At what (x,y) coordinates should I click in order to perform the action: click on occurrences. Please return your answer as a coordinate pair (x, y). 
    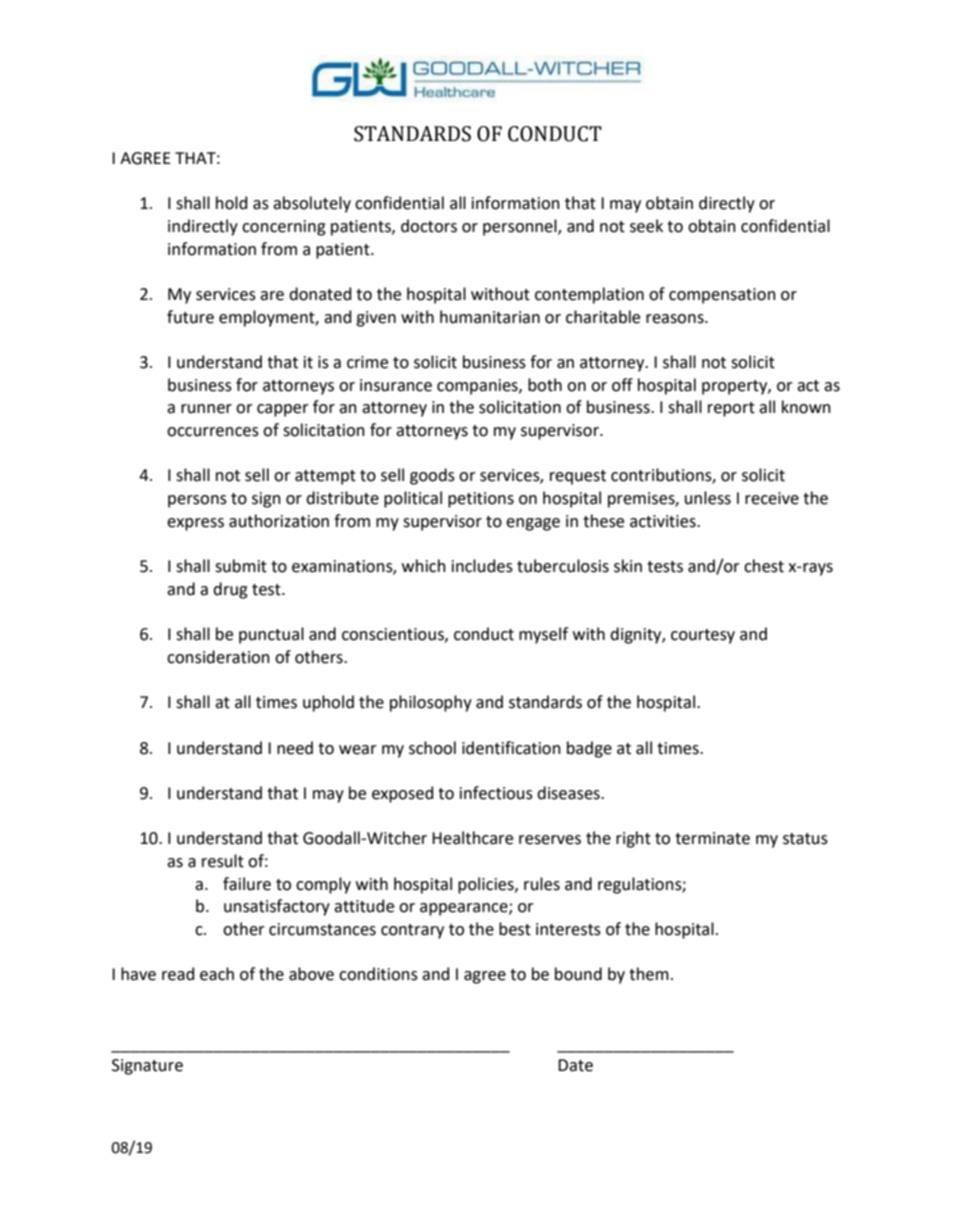
    Looking at the image, I should click on (213, 432).
